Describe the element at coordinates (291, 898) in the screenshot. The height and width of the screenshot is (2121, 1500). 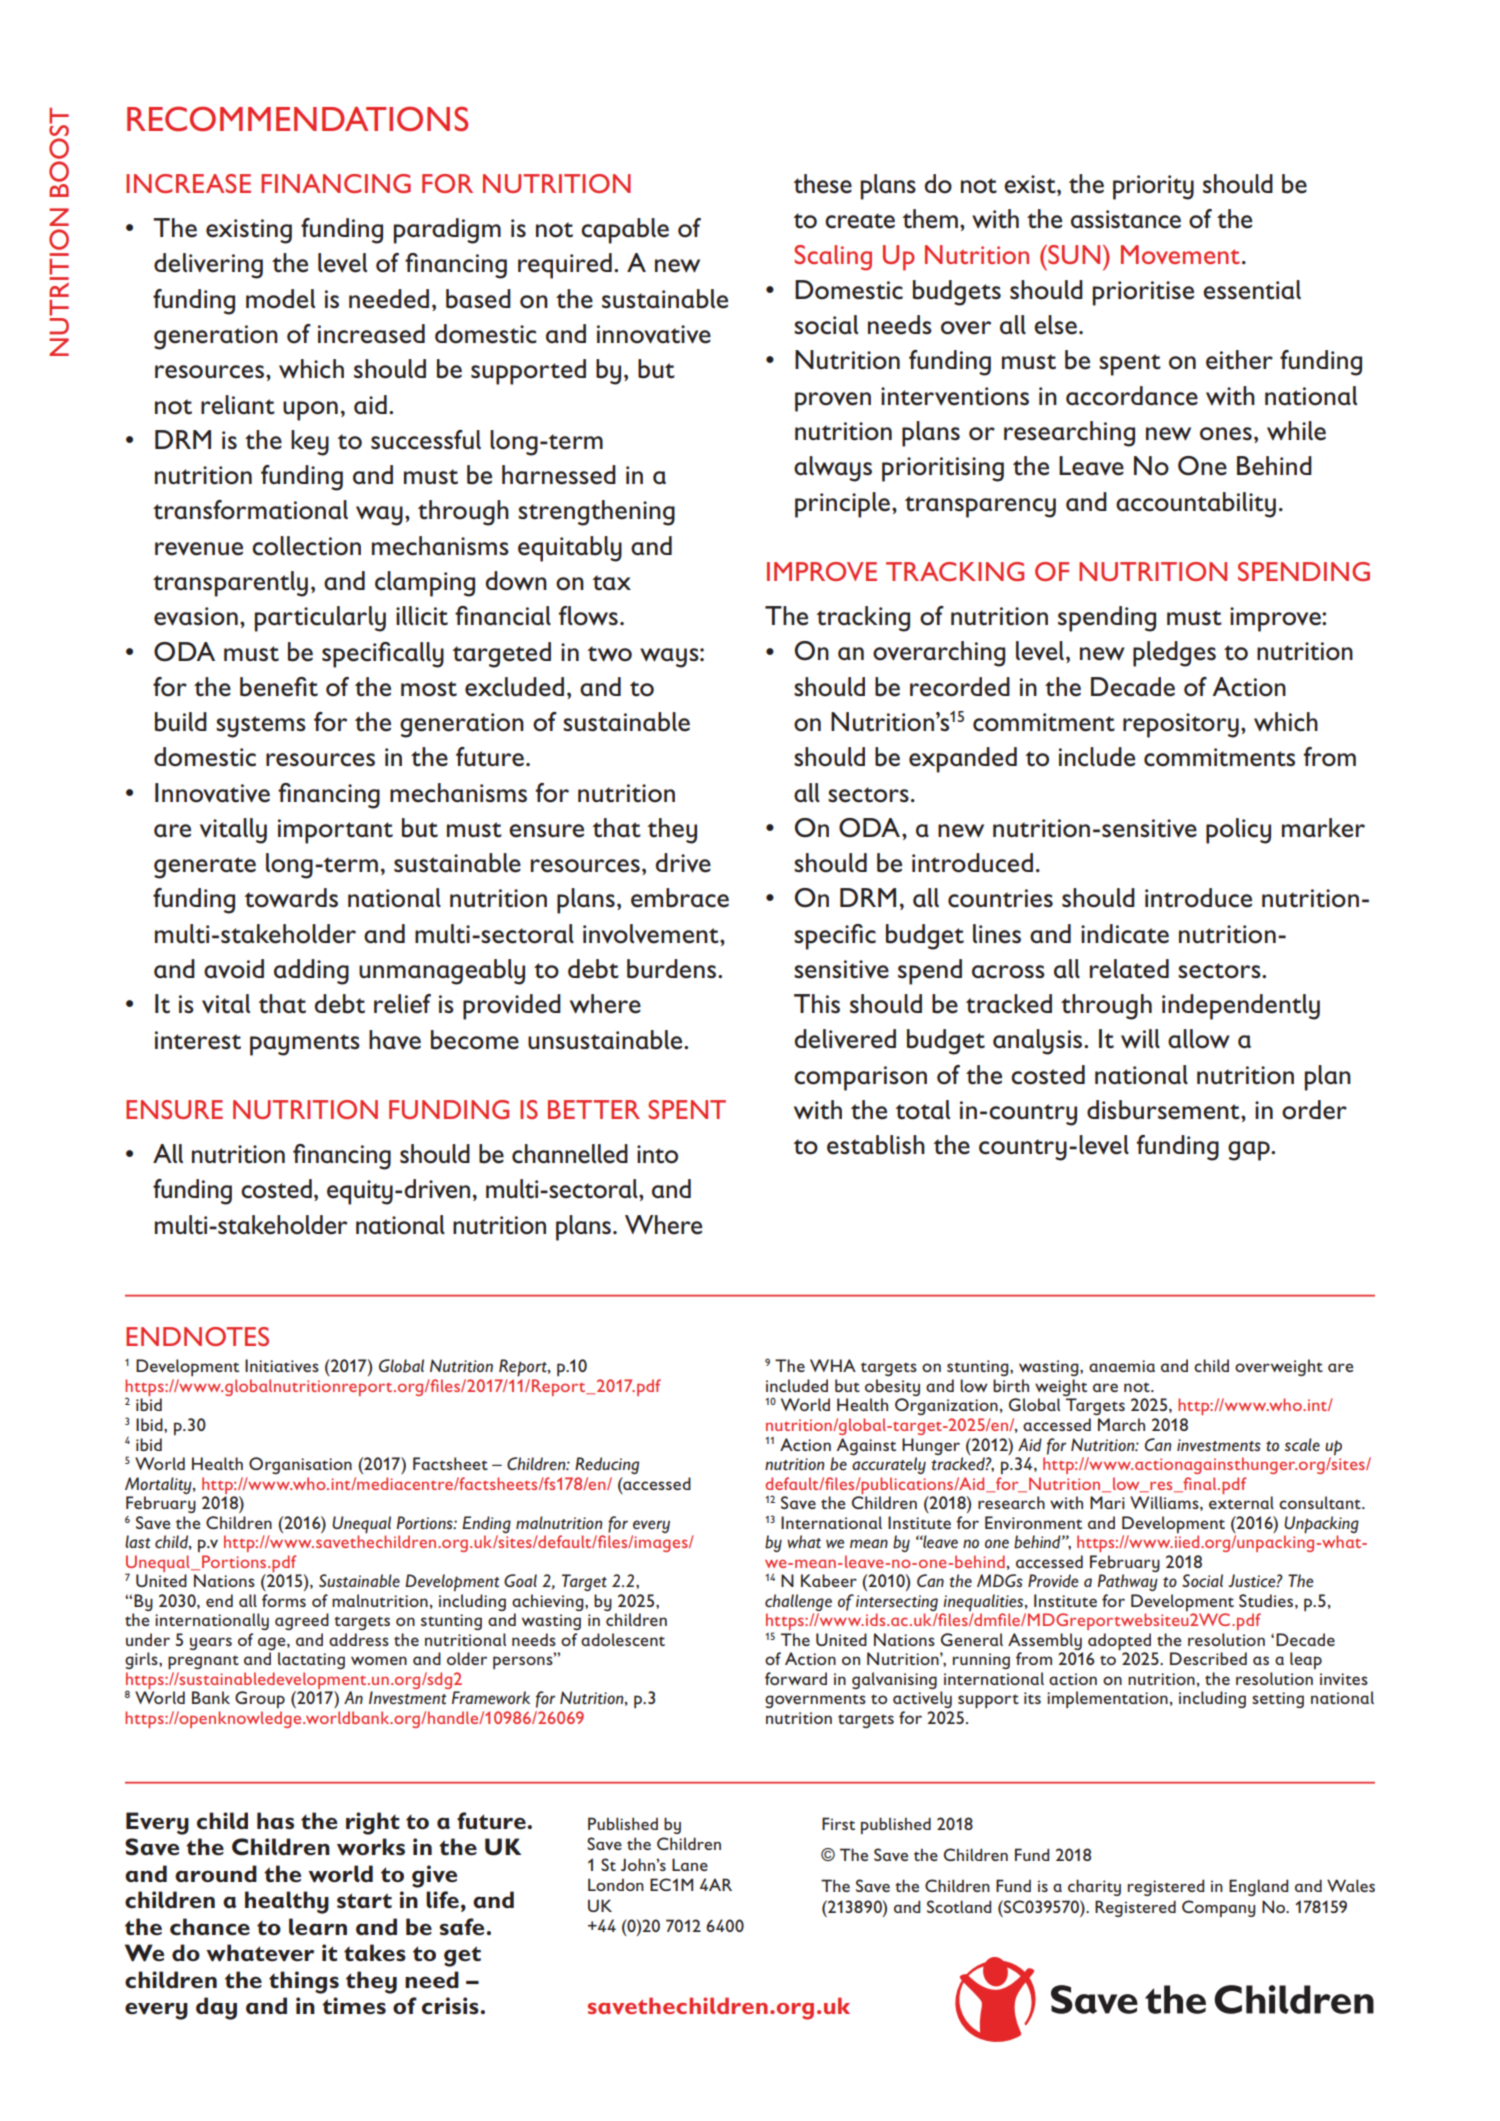
I see `towards` at that location.
